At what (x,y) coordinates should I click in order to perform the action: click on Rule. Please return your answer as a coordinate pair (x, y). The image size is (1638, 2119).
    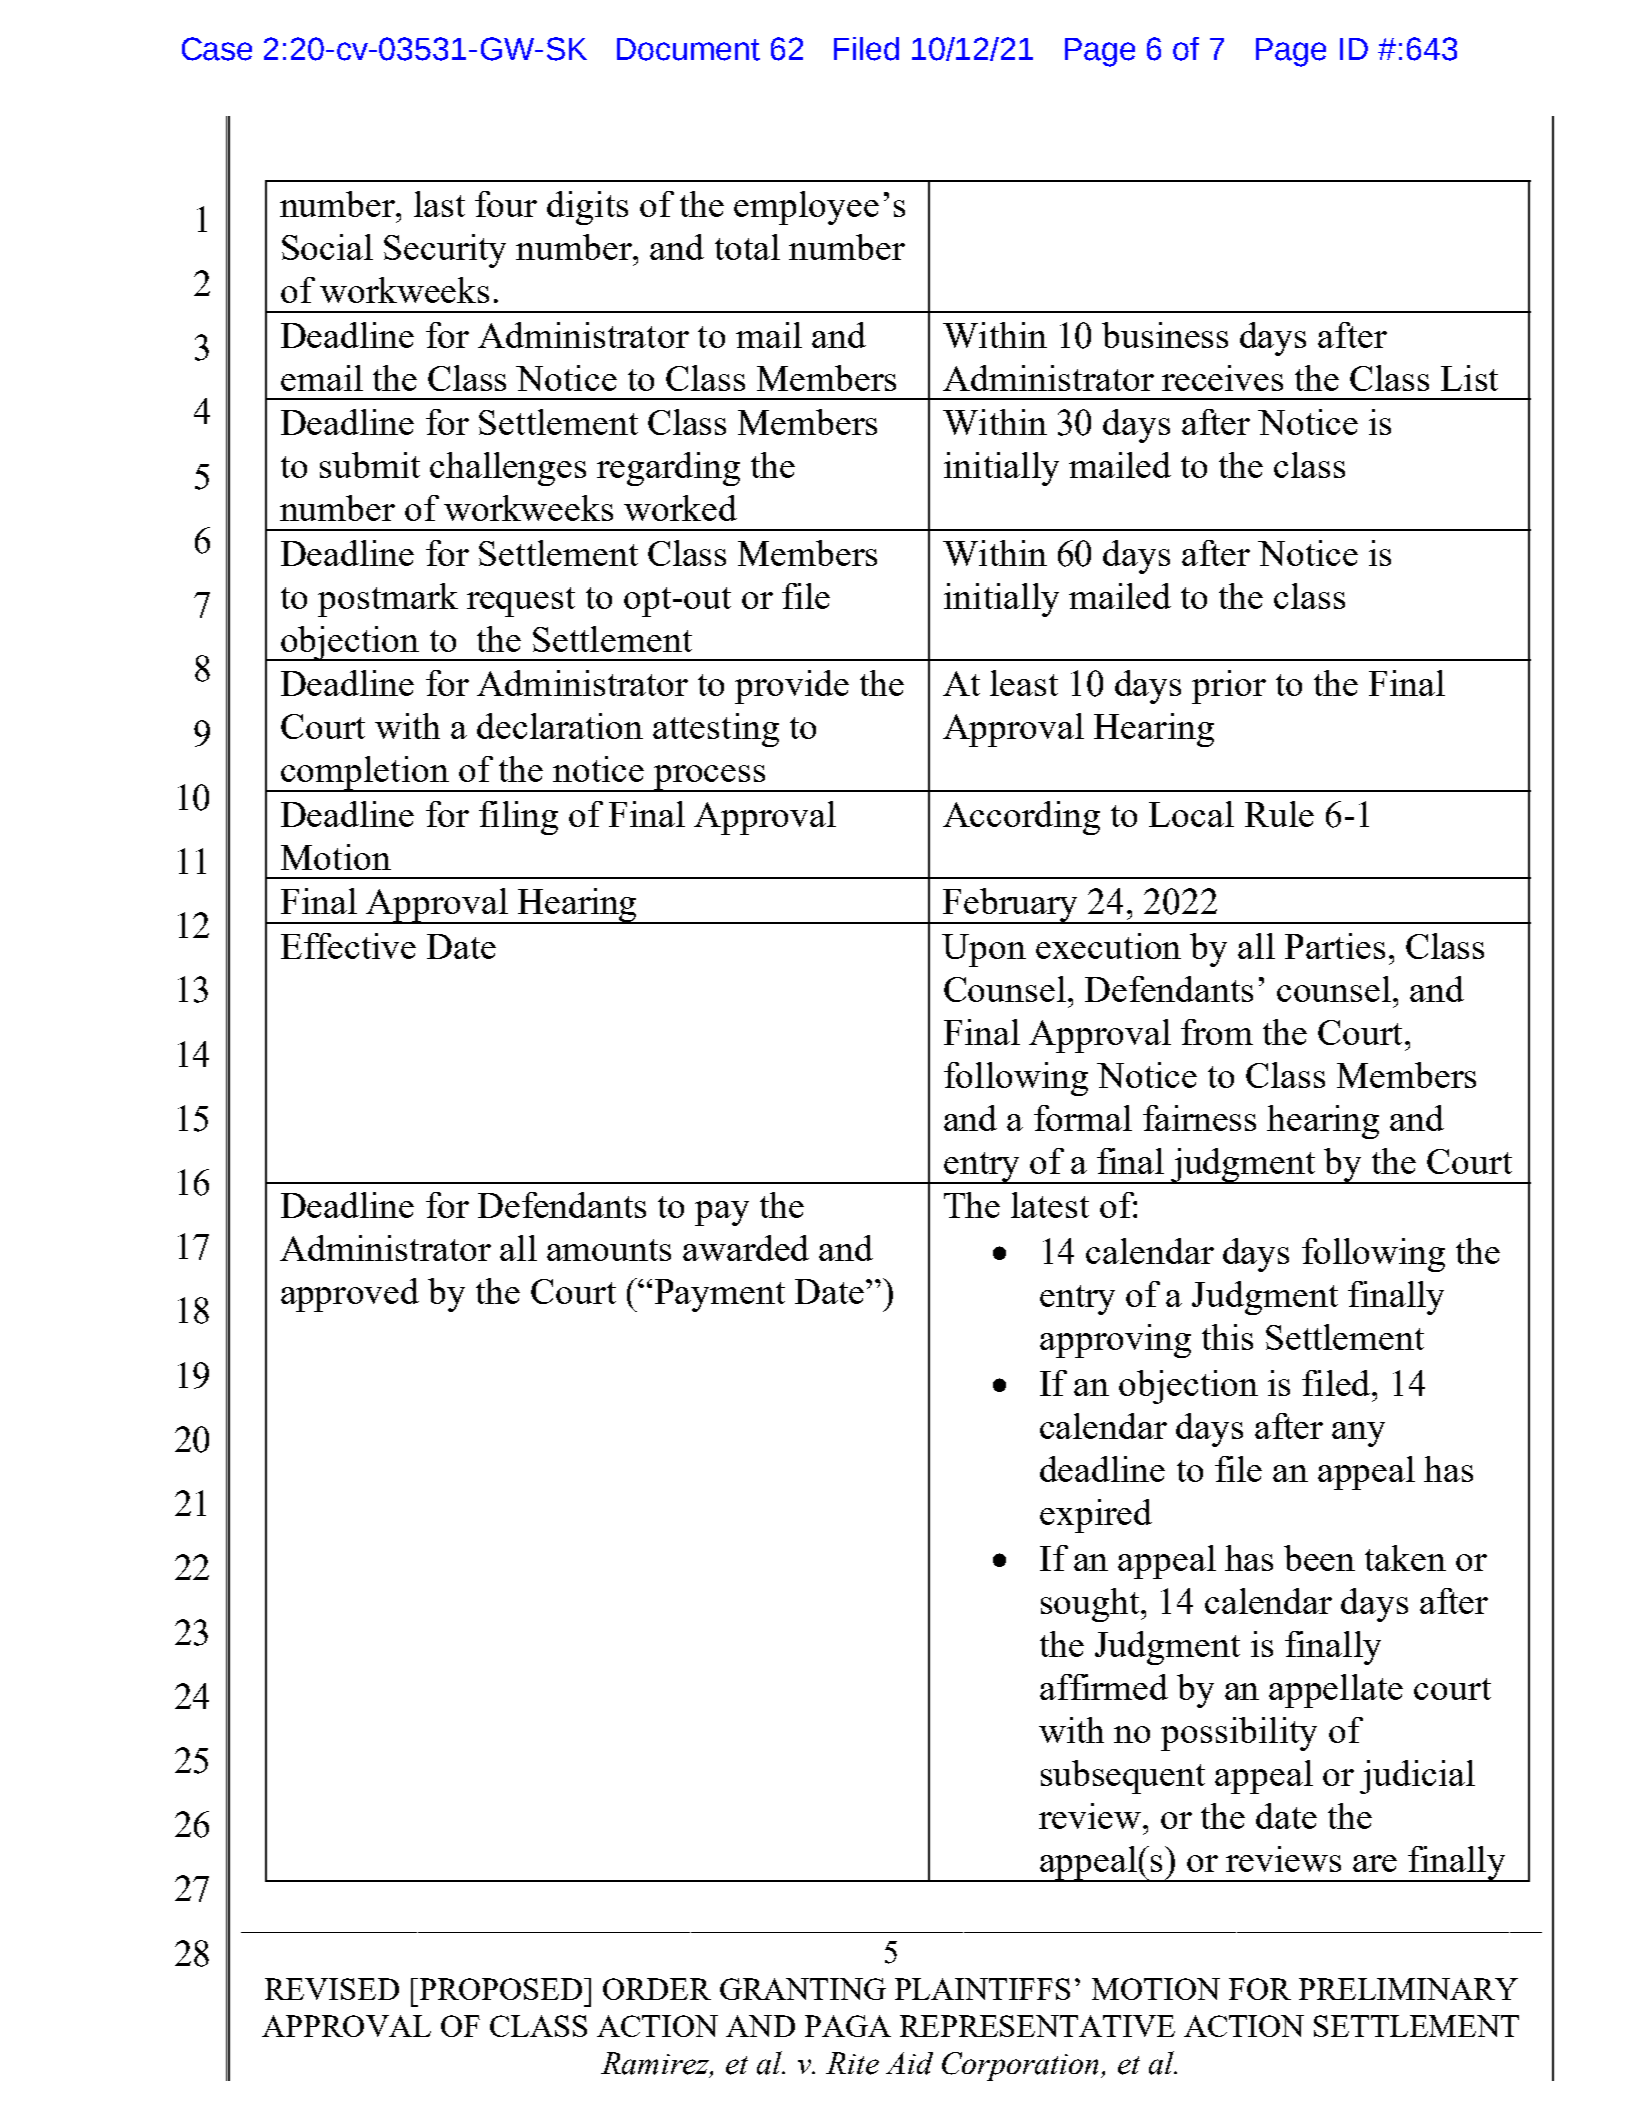
    Looking at the image, I should click on (1279, 814).
